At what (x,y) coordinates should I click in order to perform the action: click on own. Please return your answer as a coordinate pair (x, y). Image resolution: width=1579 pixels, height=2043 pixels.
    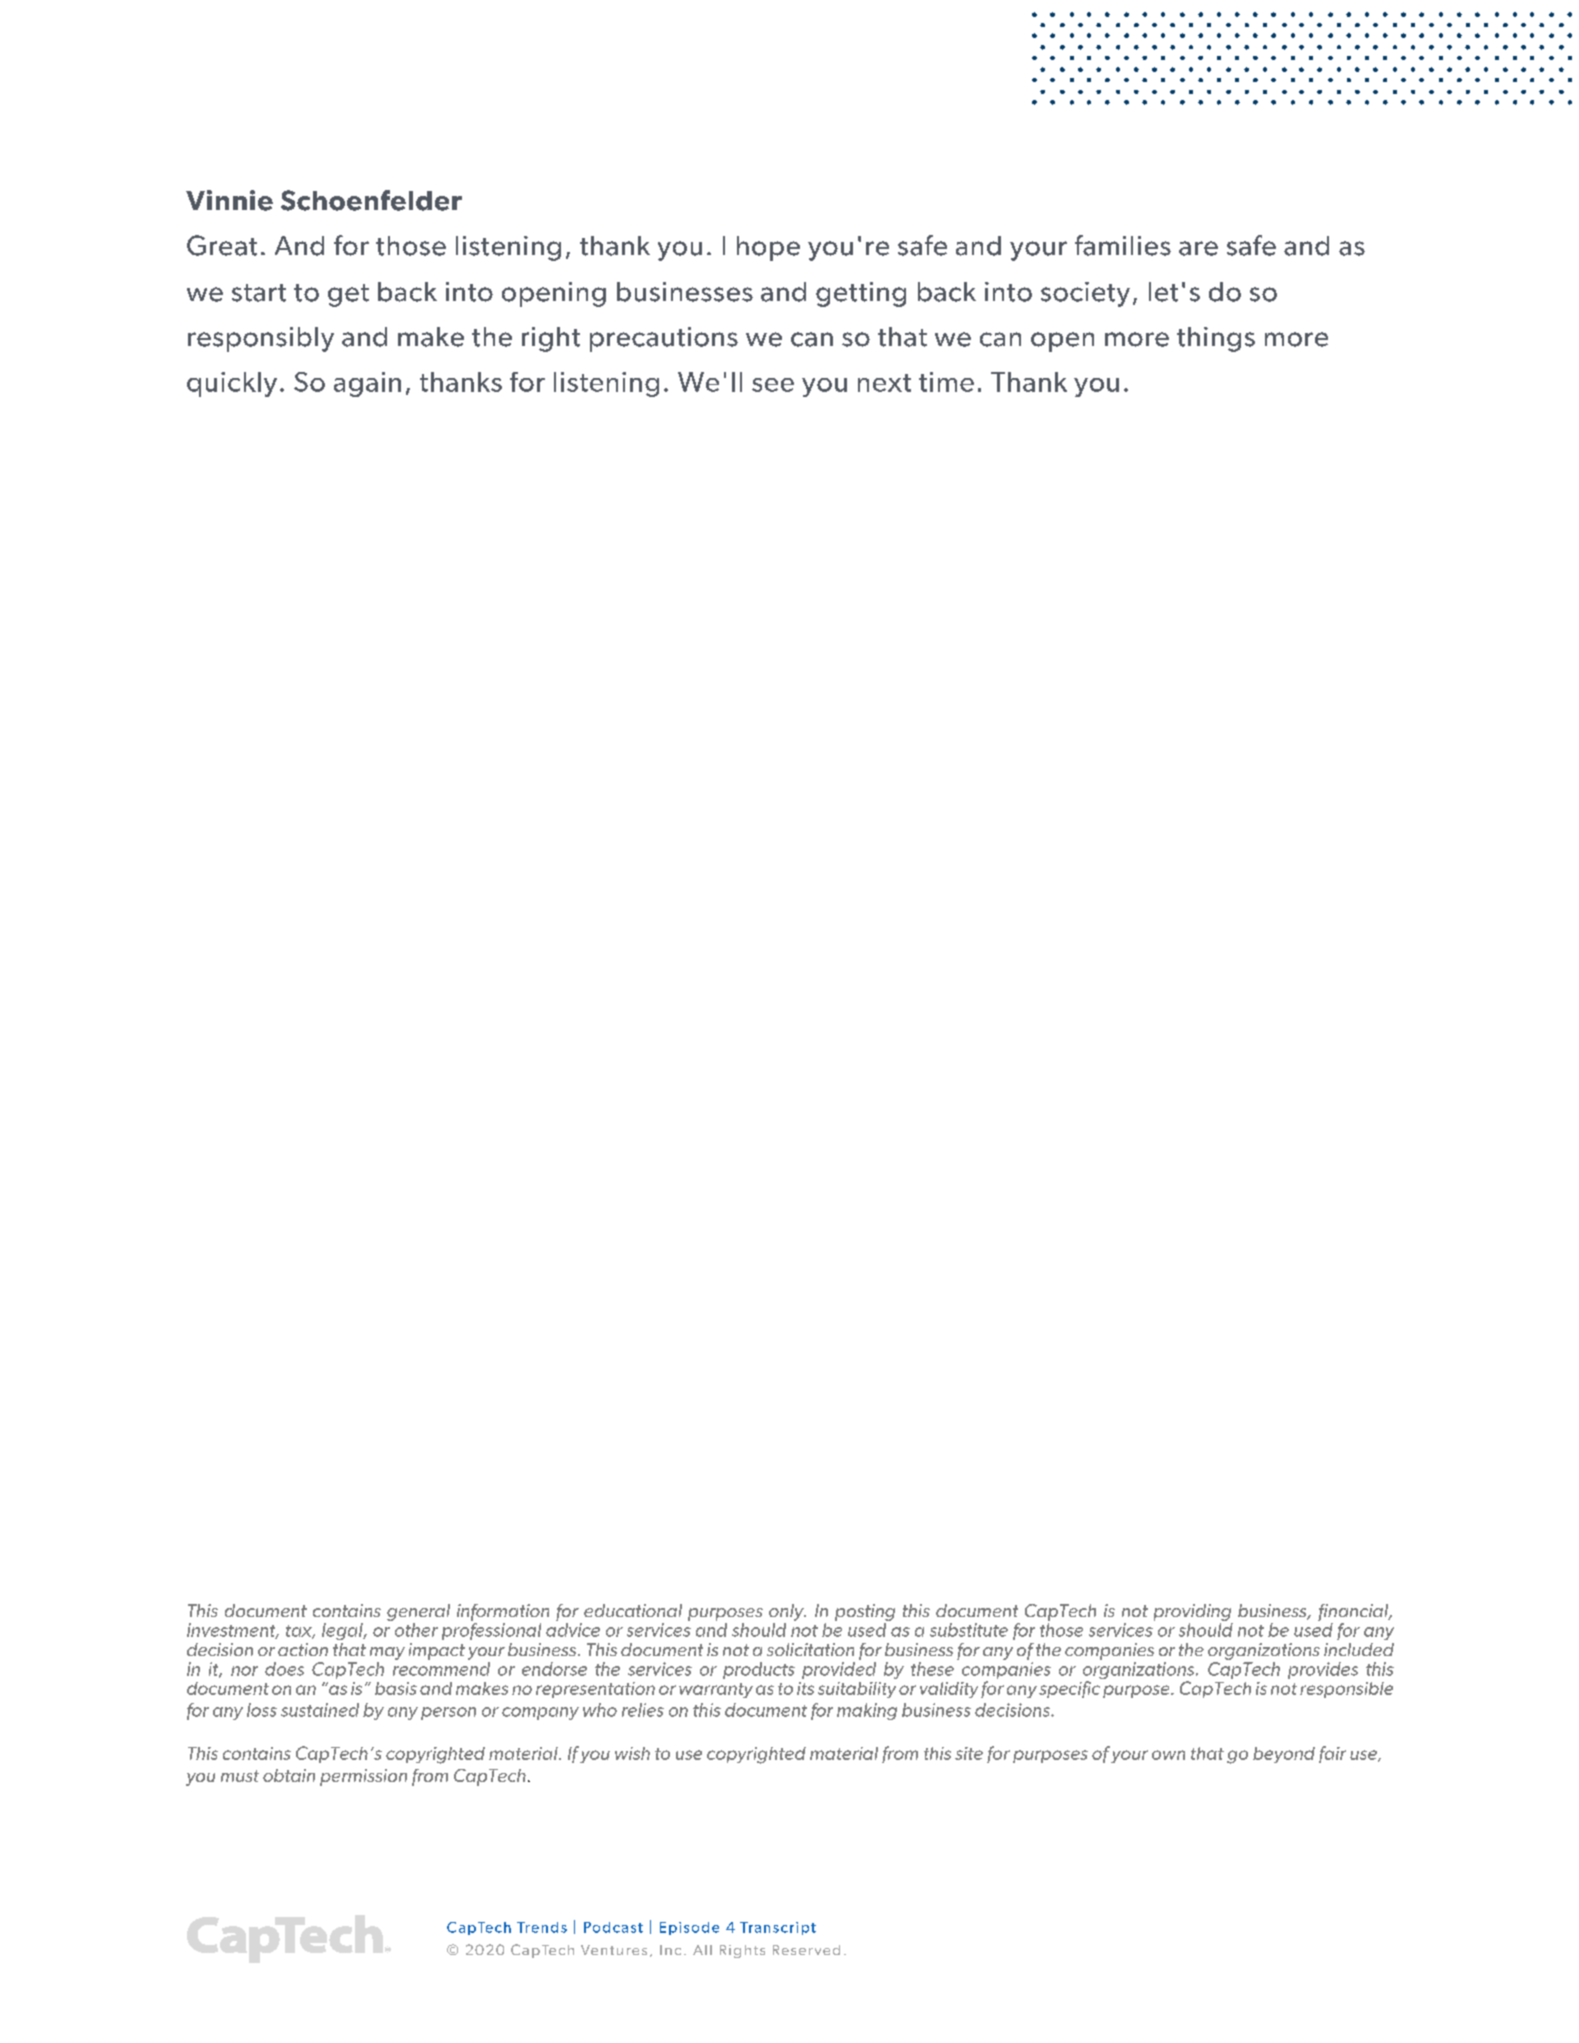
    Looking at the image, I should click on (1168, 1755).
